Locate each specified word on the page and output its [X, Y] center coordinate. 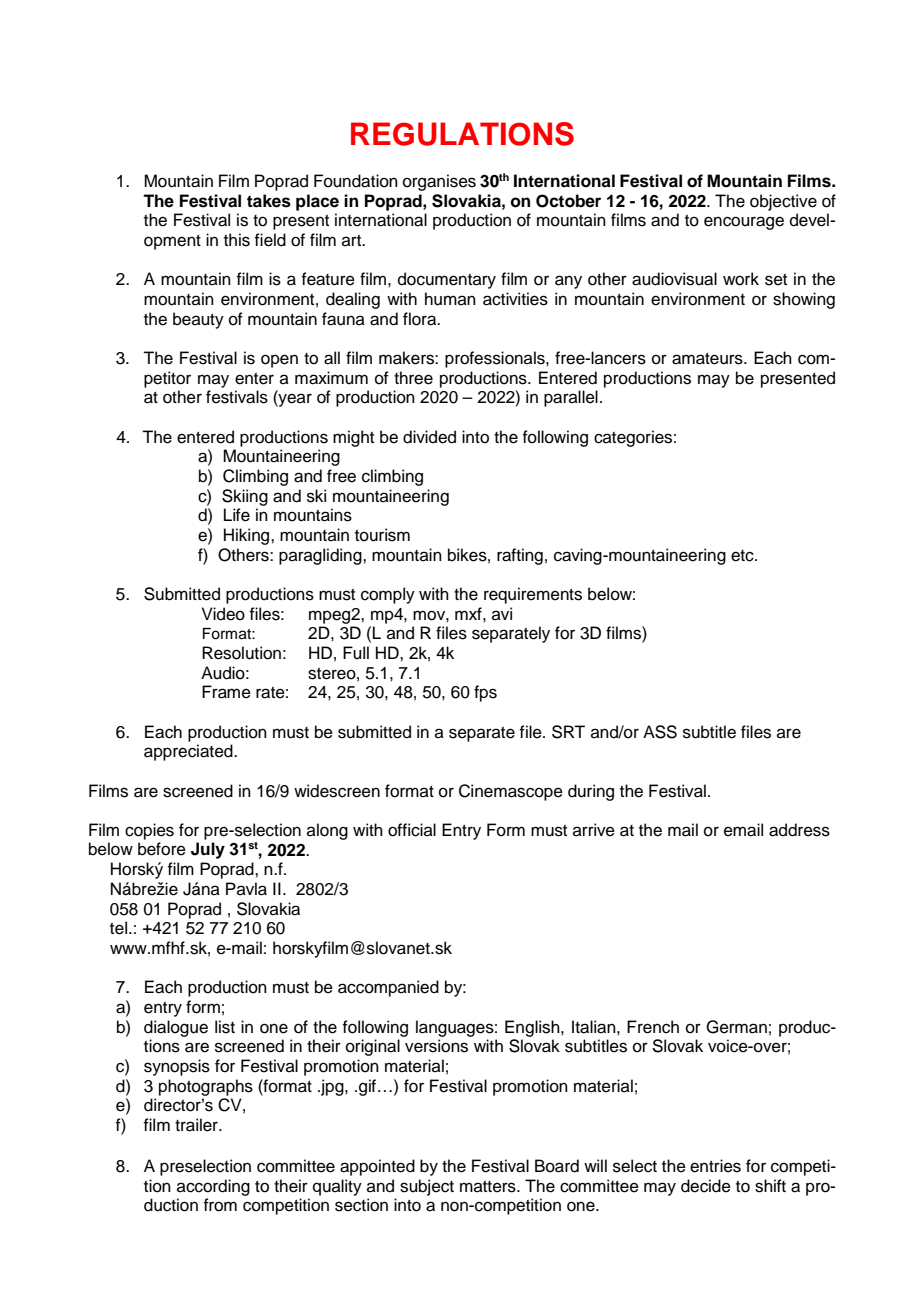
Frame [226, 692]
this [237, 240]
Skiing [245, 497]
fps [485, 693]
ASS [660, 732]
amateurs [708, 359]
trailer [197, 1125]
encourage [744, 223]
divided [429, 437]
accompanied [388, 988]
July [208, 850]
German [736, 1027]
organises [439, 182]
